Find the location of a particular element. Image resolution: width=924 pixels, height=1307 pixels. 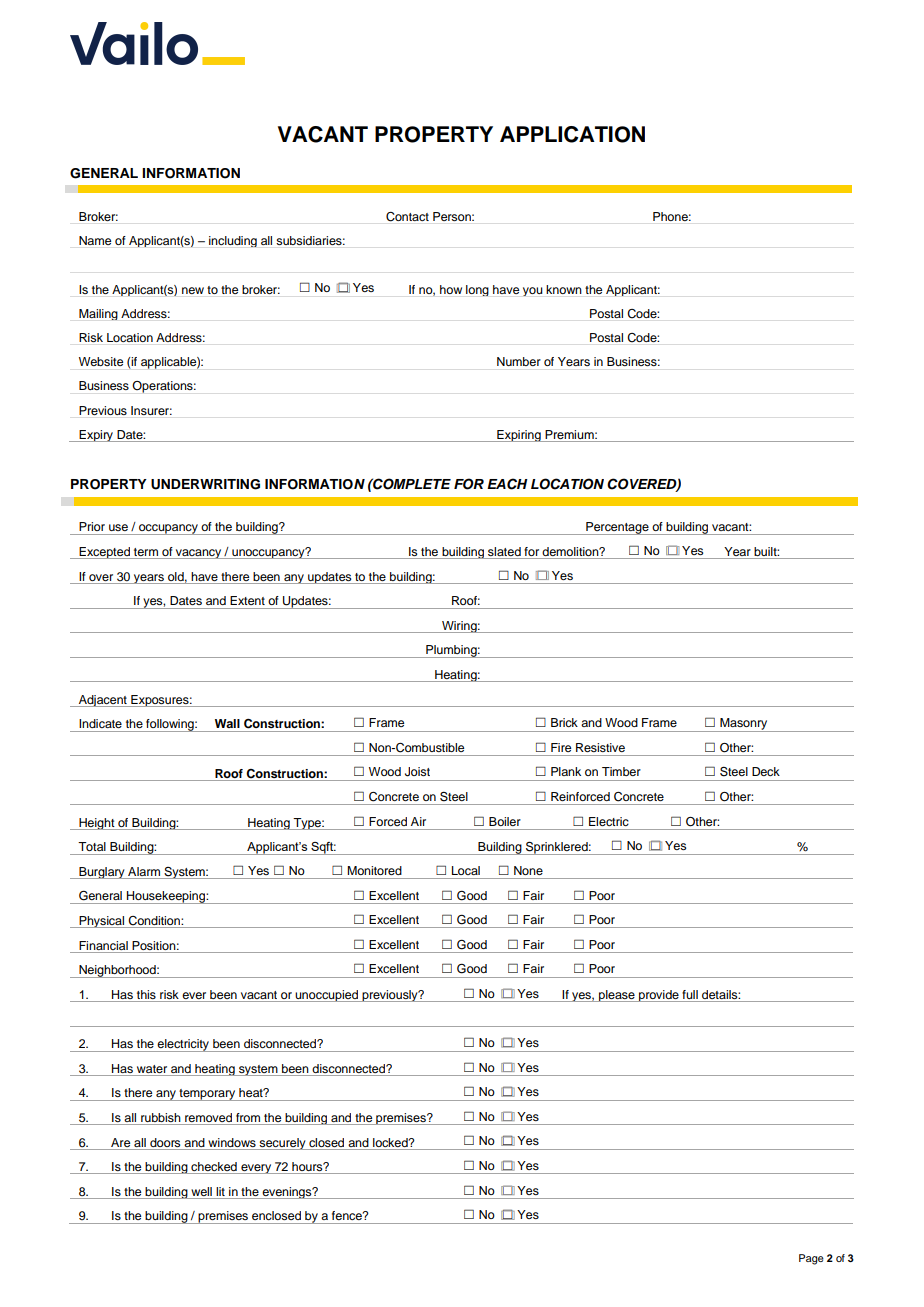

Joist is located at coordinates (417, 772).
